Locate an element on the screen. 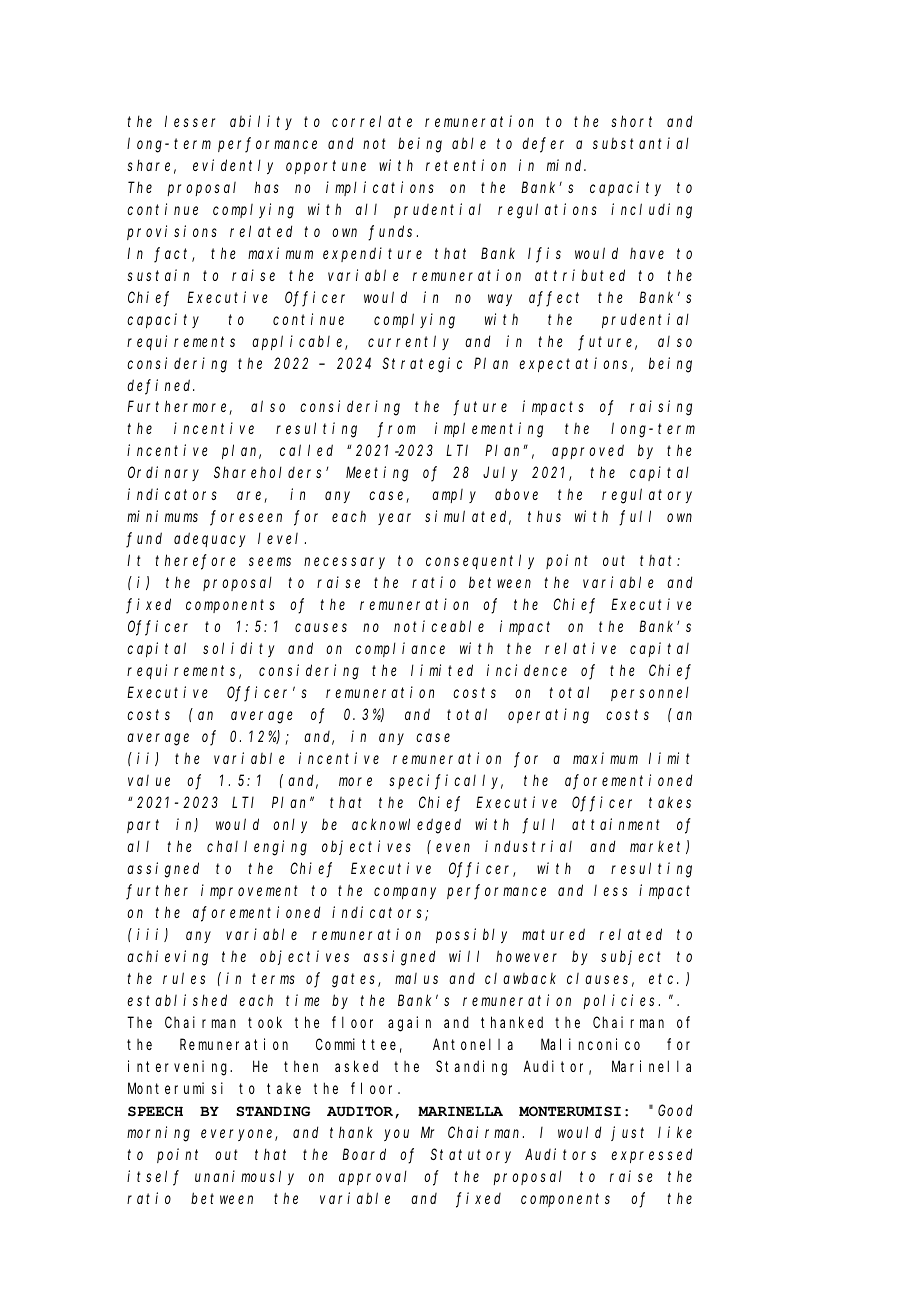  have is located at coordinates (647, 253).
